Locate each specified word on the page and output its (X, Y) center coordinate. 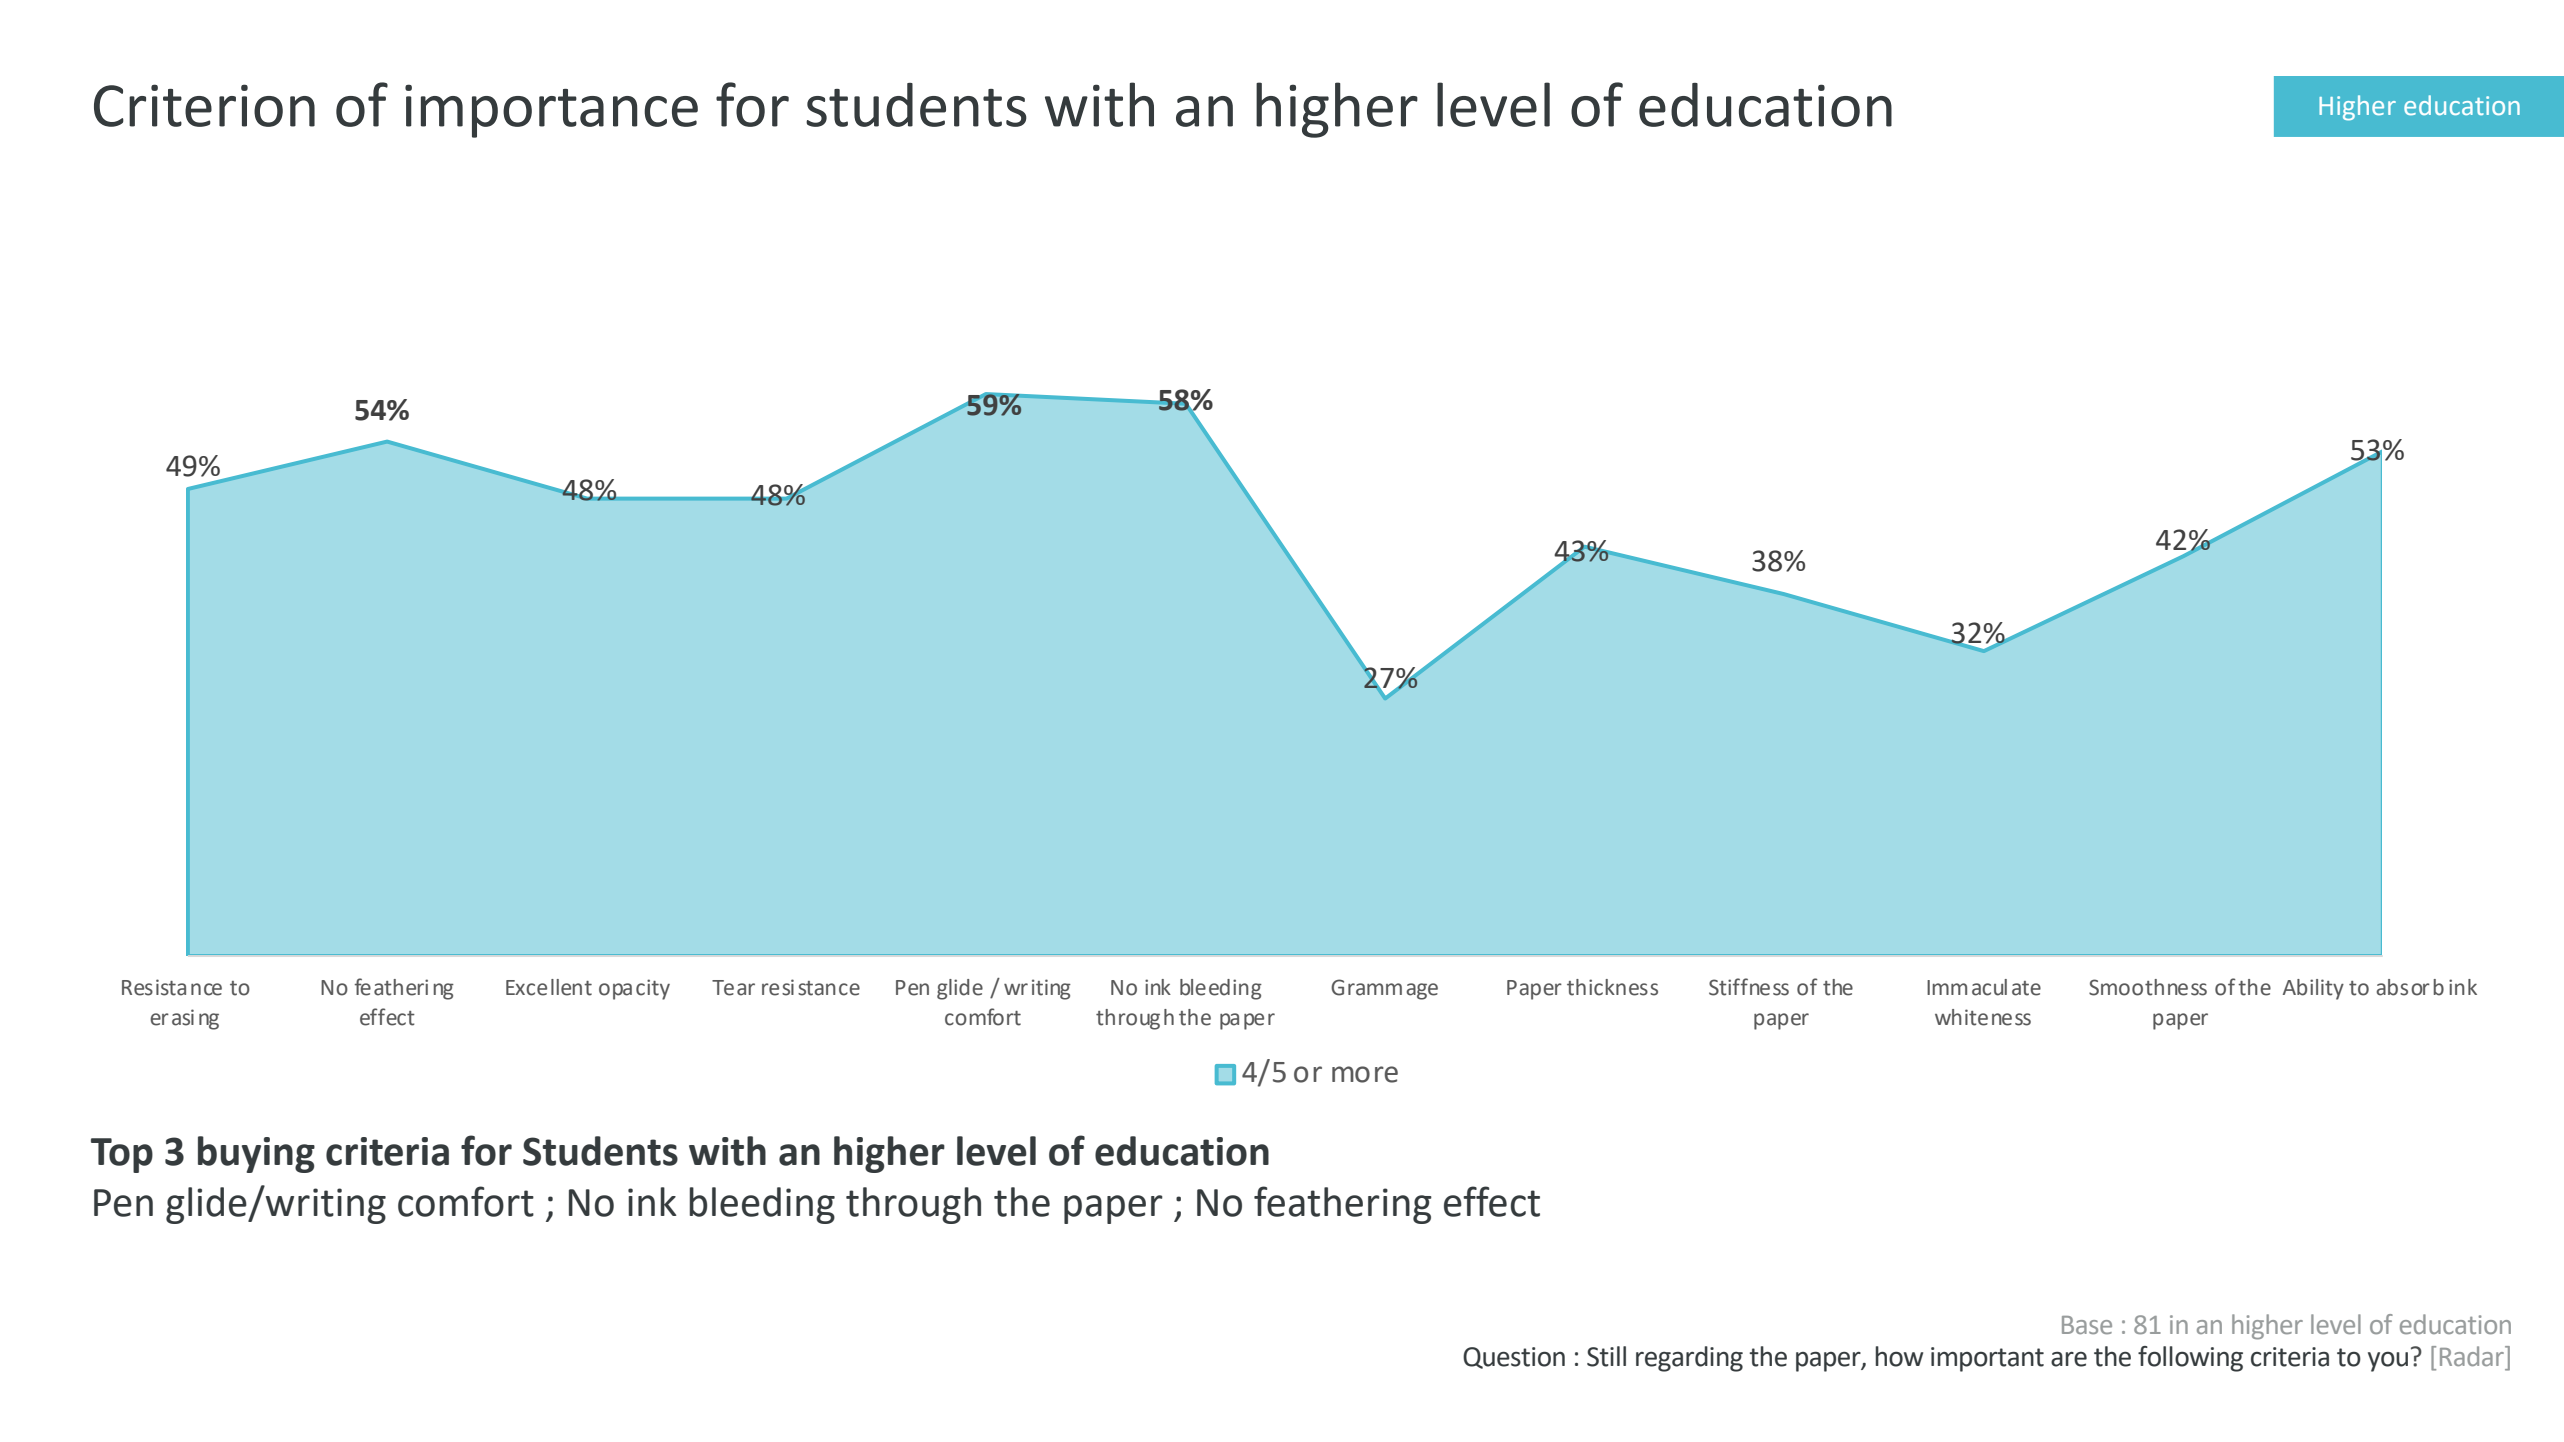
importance (551, 111)
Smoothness (2148, 987)
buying (256, 1154)
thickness (1612, 987)
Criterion (204, 105)
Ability (2313, 989)
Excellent (549, 987)
